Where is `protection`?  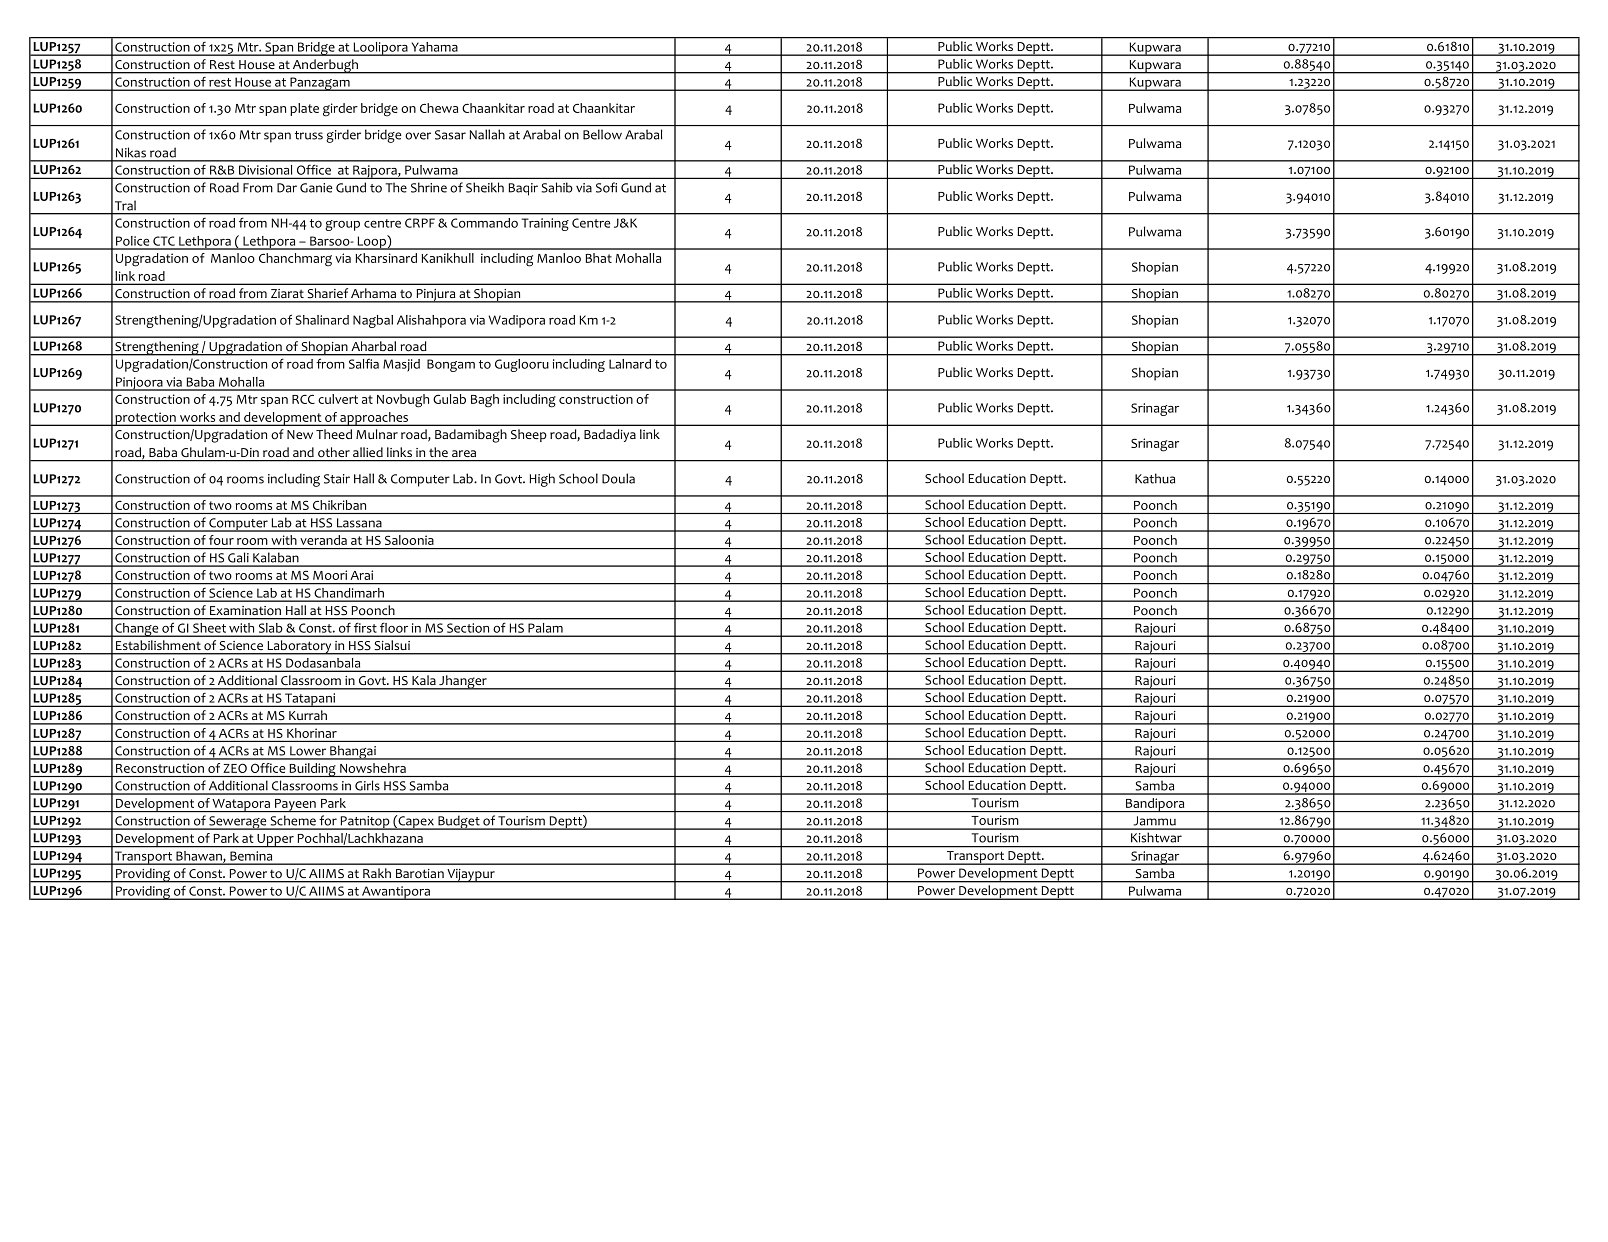
protection is located at coordinates (145, 419).
